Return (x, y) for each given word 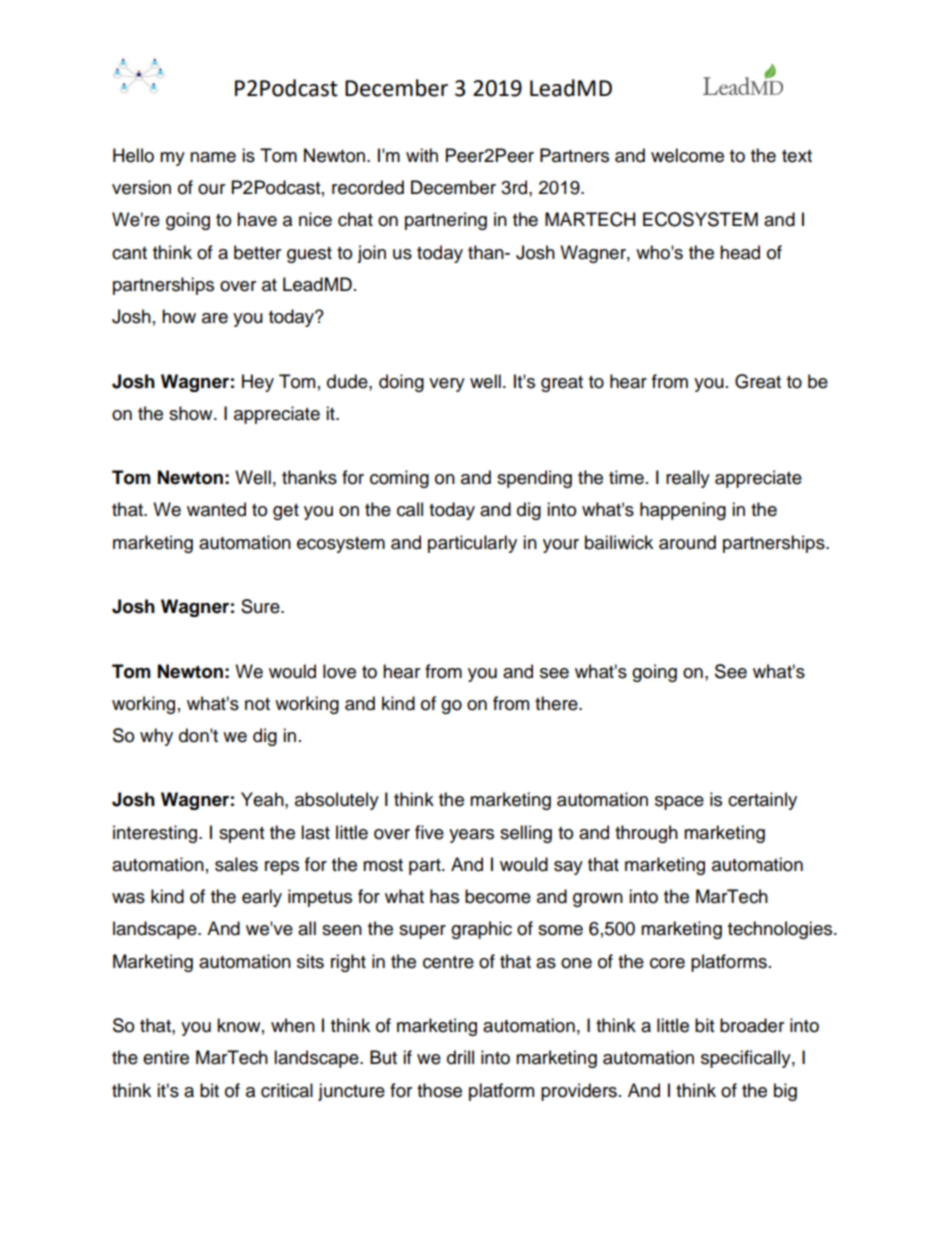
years (471, 836)
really (688, 479)
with (422, 155)
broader (752, 1025)
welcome (687, 155)
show (192, 413)
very (447, 385)
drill (460, 1057)
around (687, 542)
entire (166, 1057)
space (679, 803)
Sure (261, 606)
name (213, 157)
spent (241, 835)
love (339, 671)
